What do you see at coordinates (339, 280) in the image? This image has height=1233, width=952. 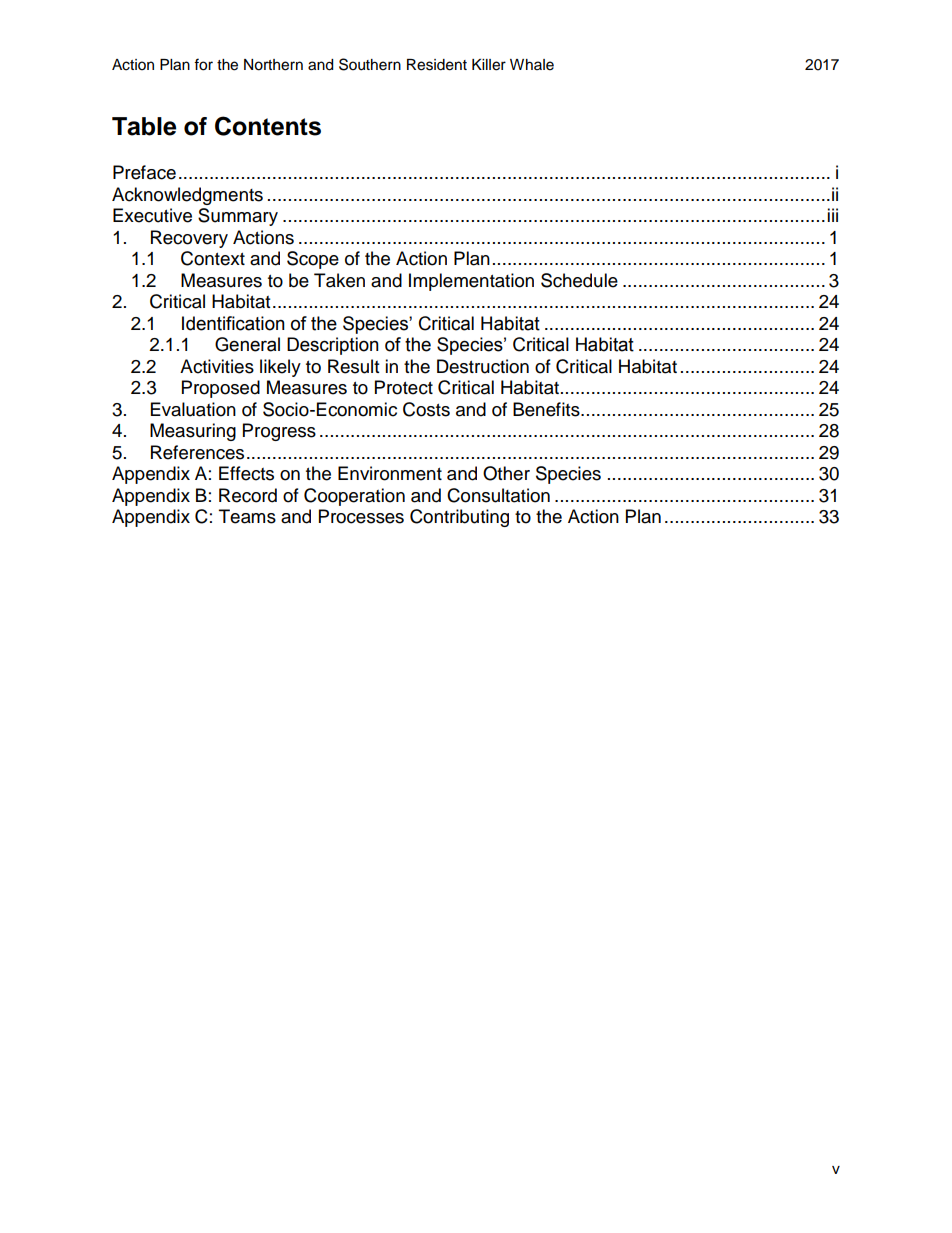 I see `Taken` at bounding box center [339, 280].
